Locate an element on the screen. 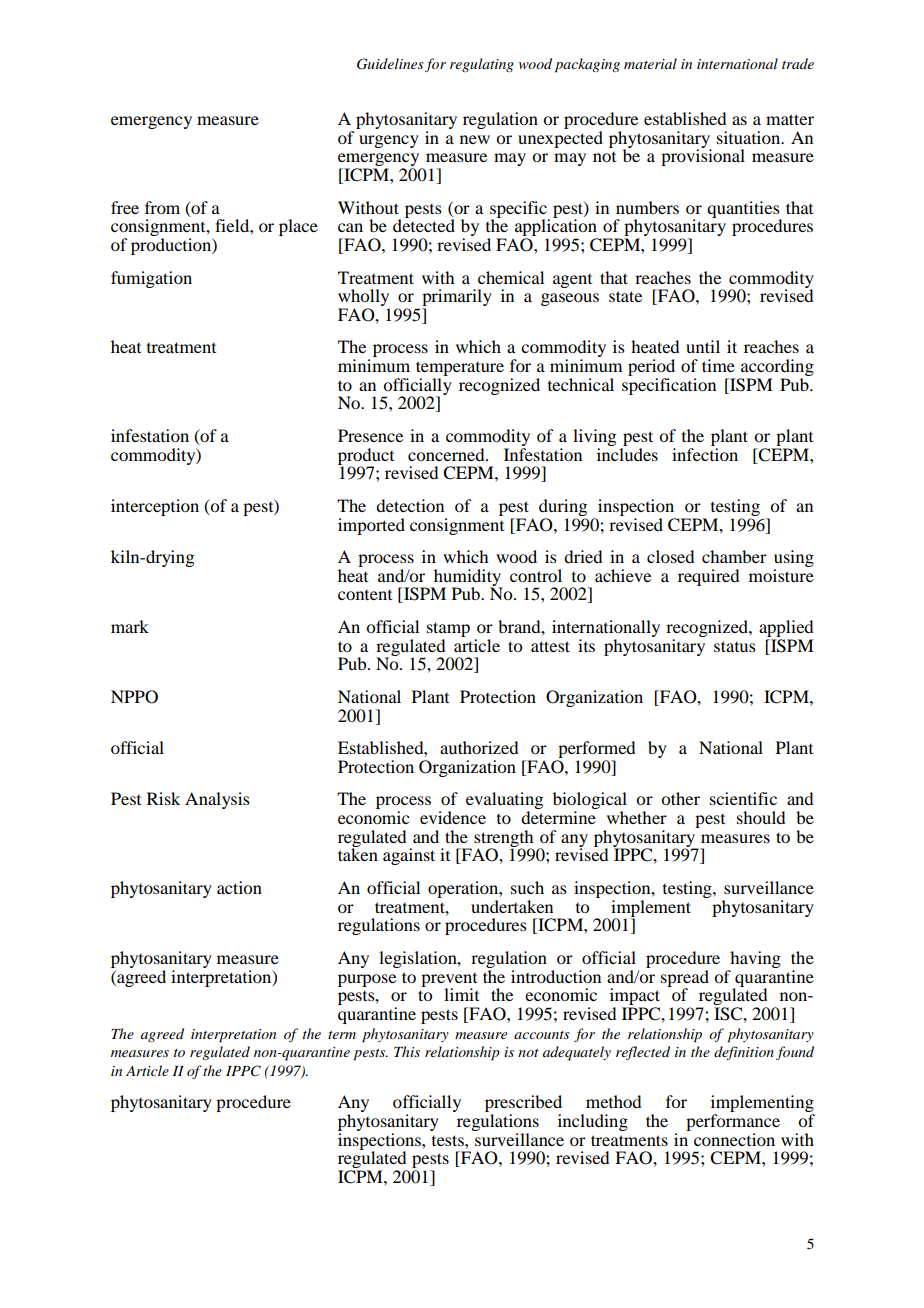  interception is located at coordinates (155, 507).
